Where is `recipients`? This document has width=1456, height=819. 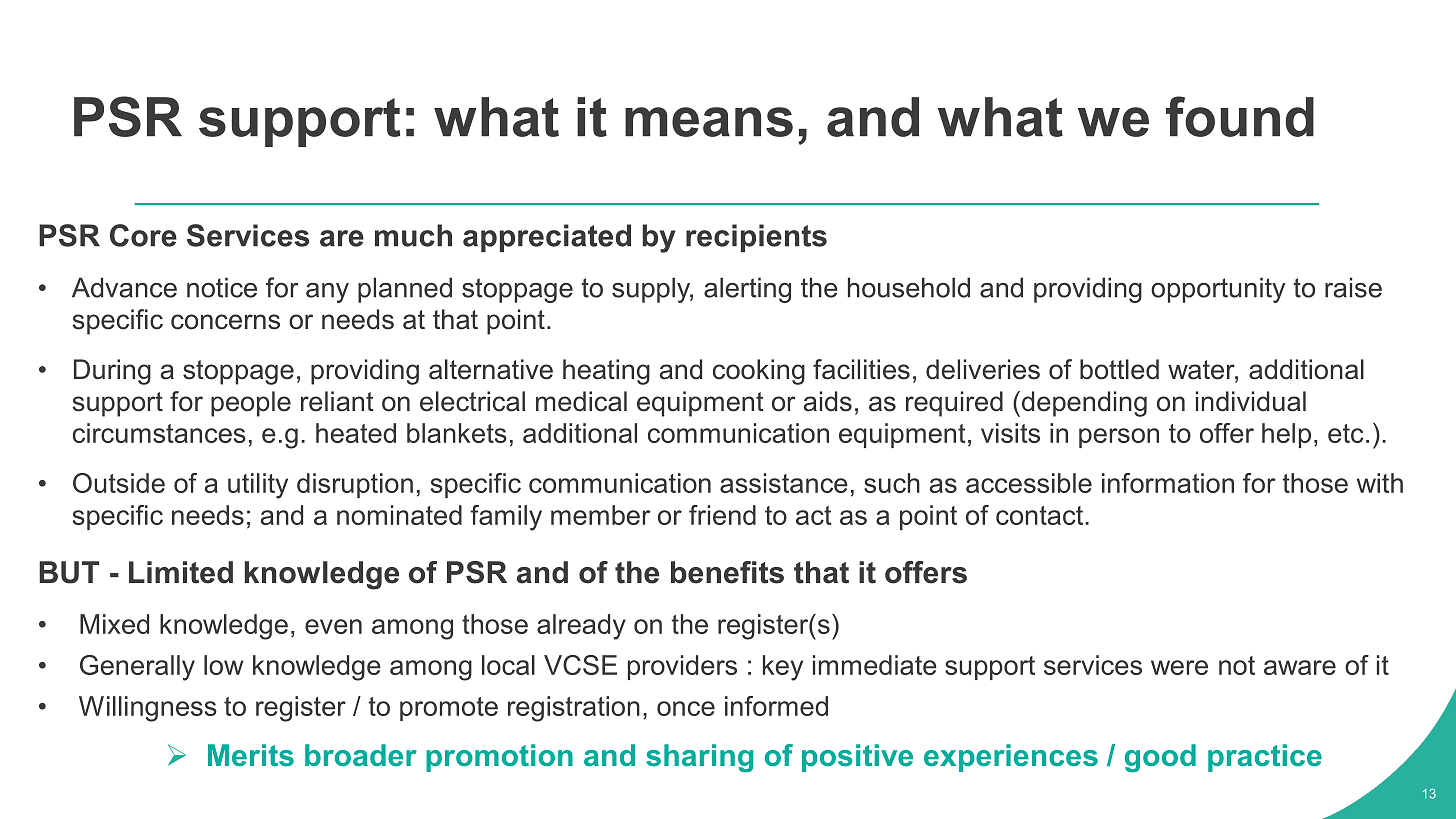 recipients is located at coordinates (756, 238).
